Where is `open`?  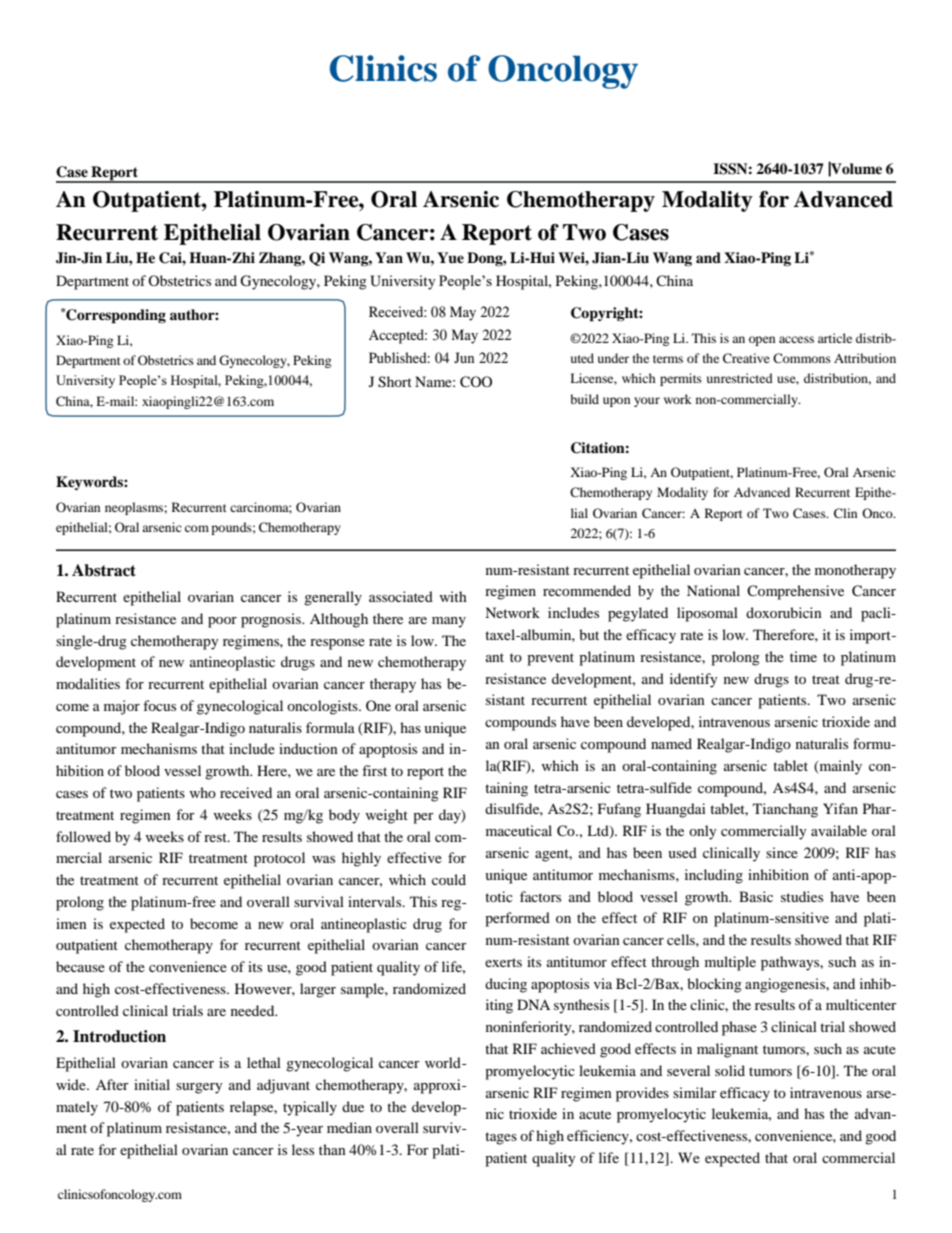
open is located at coordinates (762, 341).
